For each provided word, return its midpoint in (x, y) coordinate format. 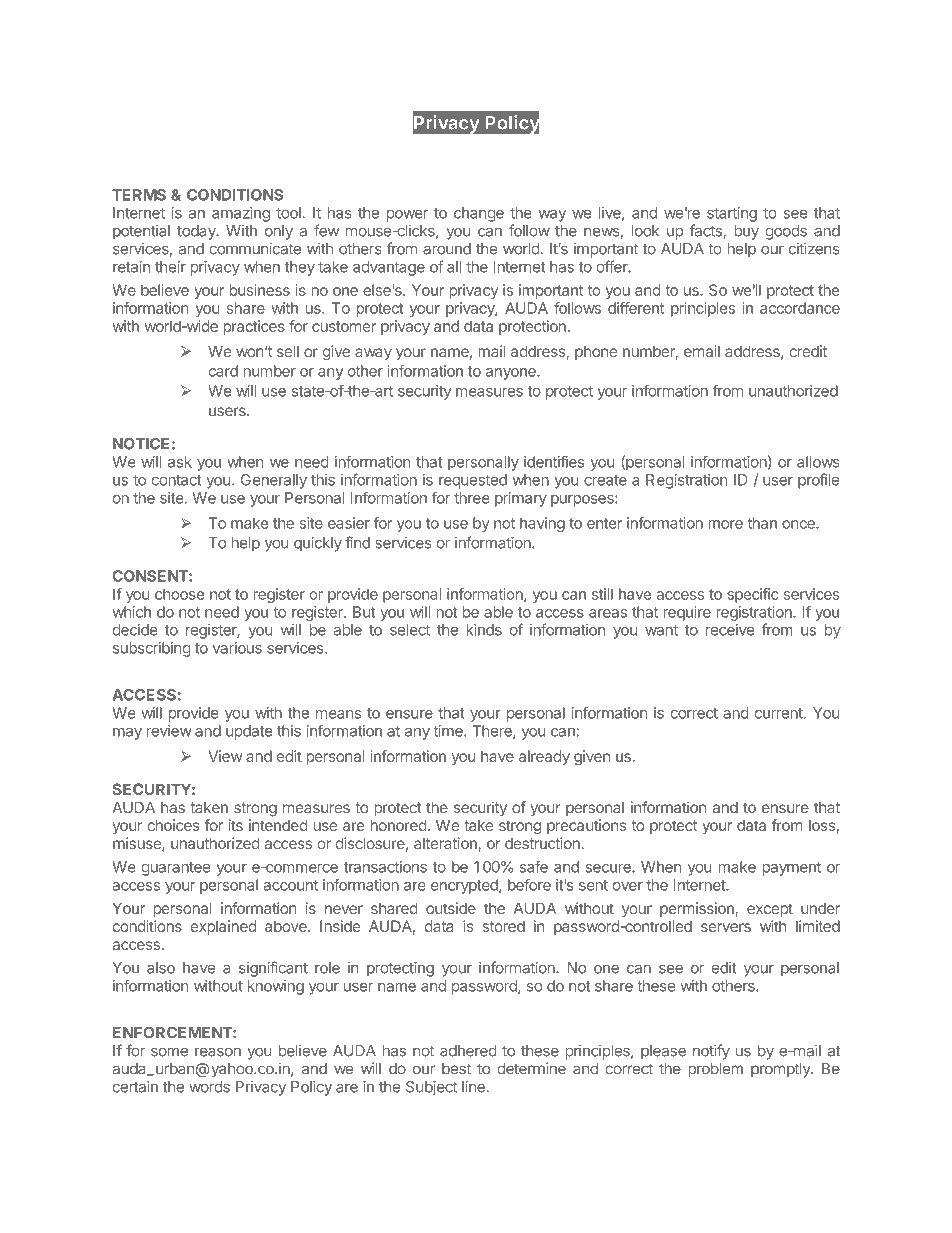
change (479, 214)
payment (792, 869)
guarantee (176, 869)
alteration (446, 844)
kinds (484, 630)
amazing (241, 214)
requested (473, 481)
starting (732, 214)
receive (730, 630)
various (237, 648)
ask (180, 462)
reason (218, 1052)
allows (818, 462)
